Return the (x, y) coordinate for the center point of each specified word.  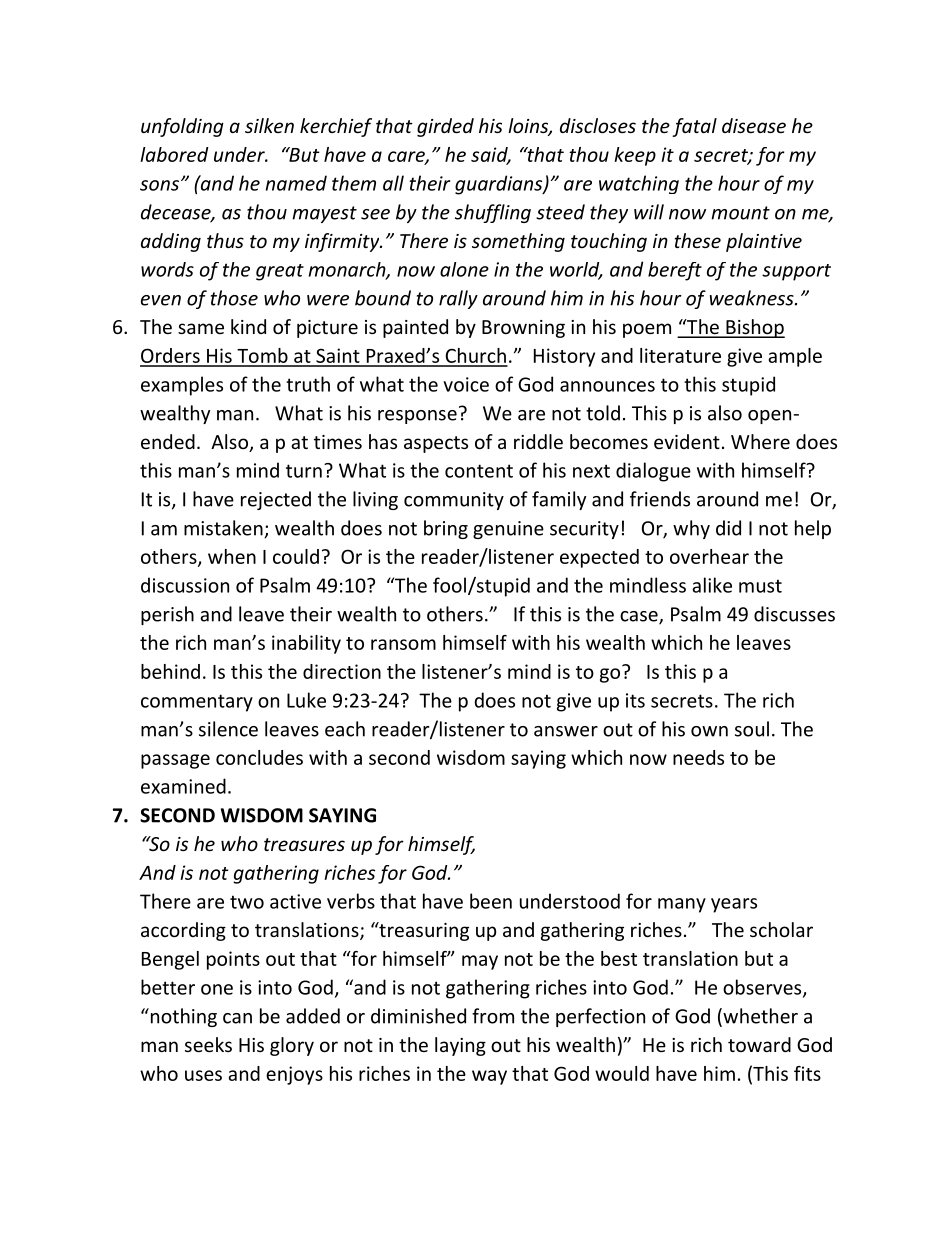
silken (269, 125)
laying (460, 1046)
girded (445, 127)
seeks (208, 1044)
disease (754, 125)
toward (759, 1044)
